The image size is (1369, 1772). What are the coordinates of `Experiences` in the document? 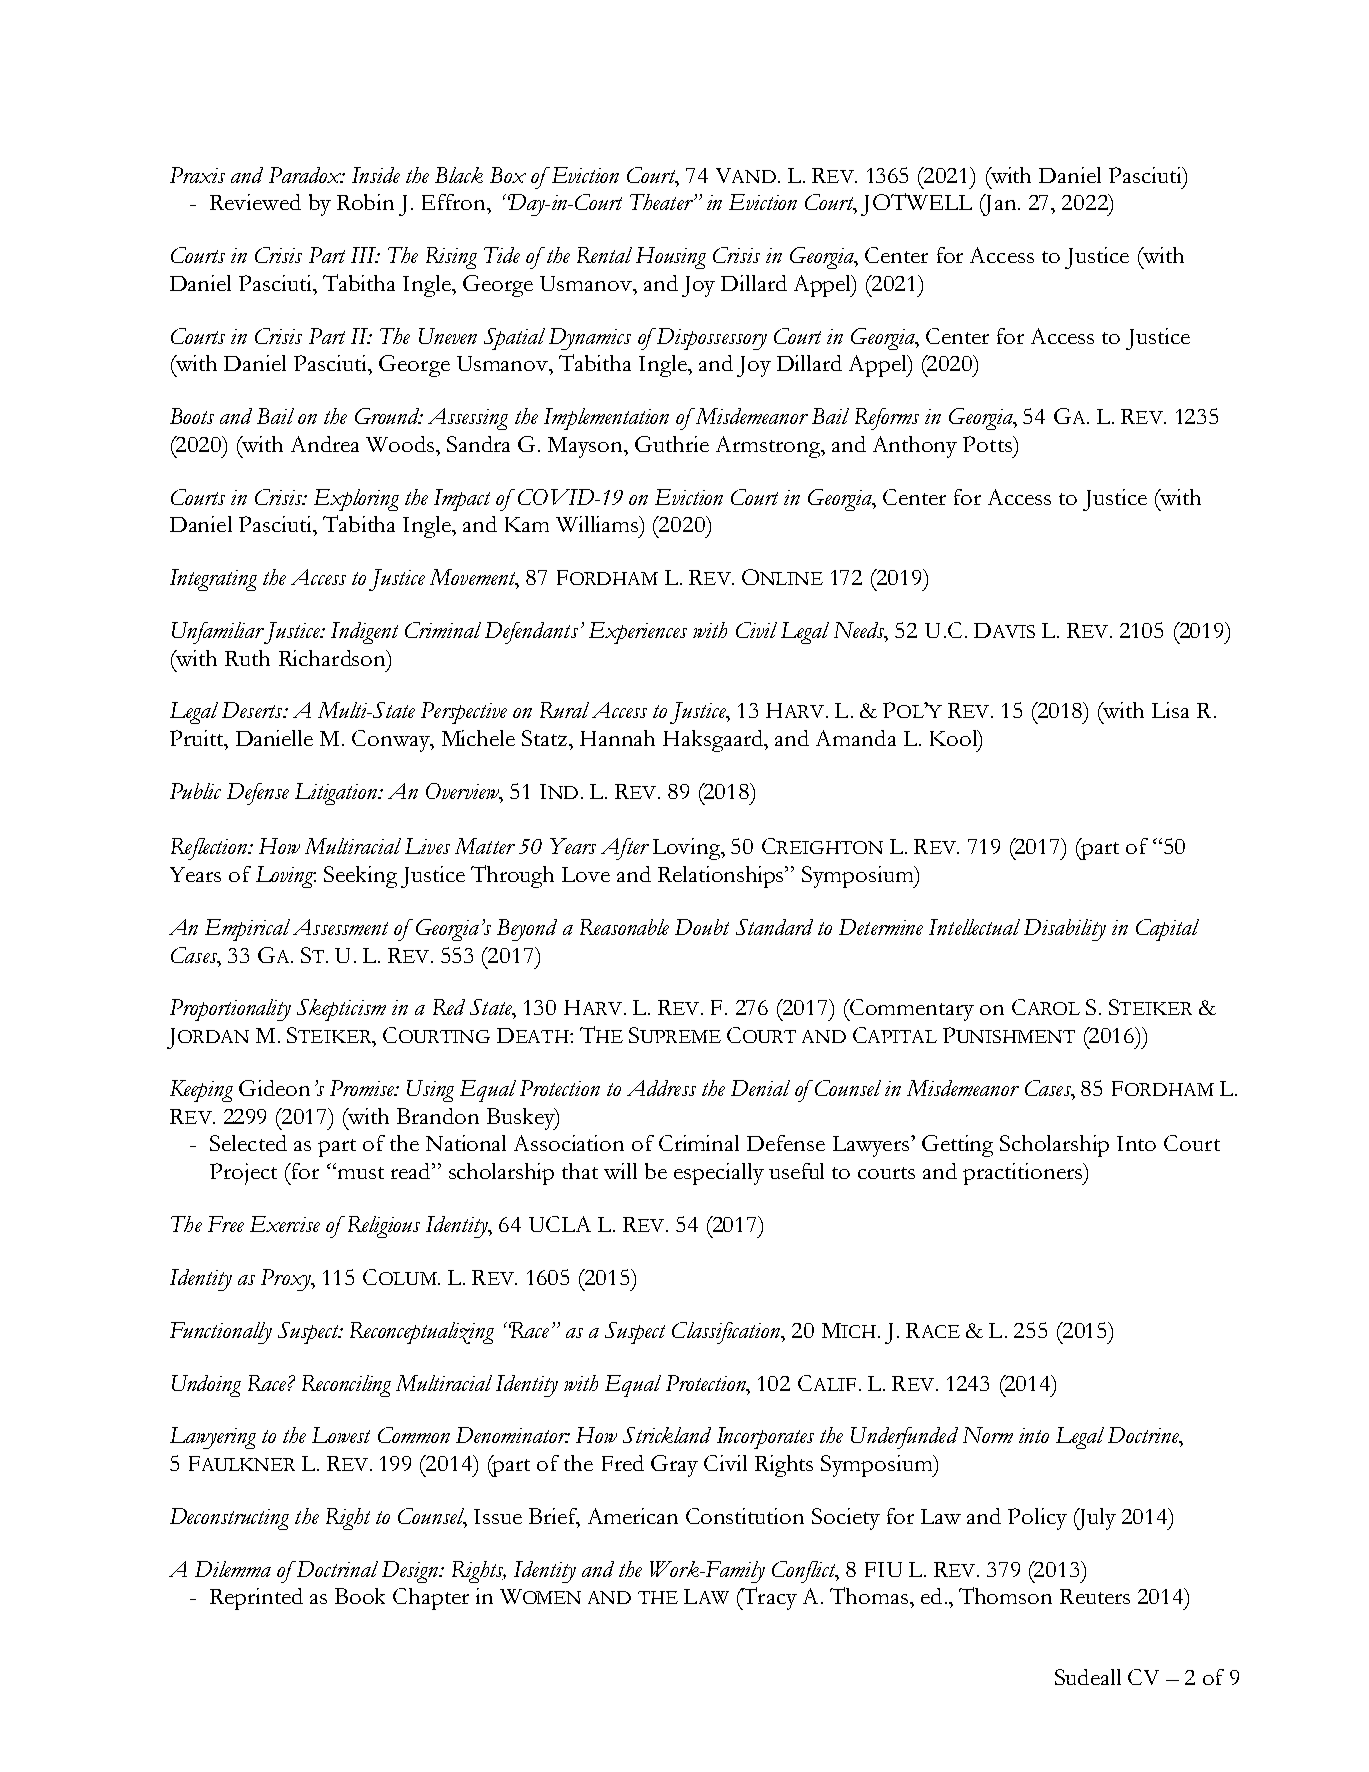 It's located at (638, 633).
